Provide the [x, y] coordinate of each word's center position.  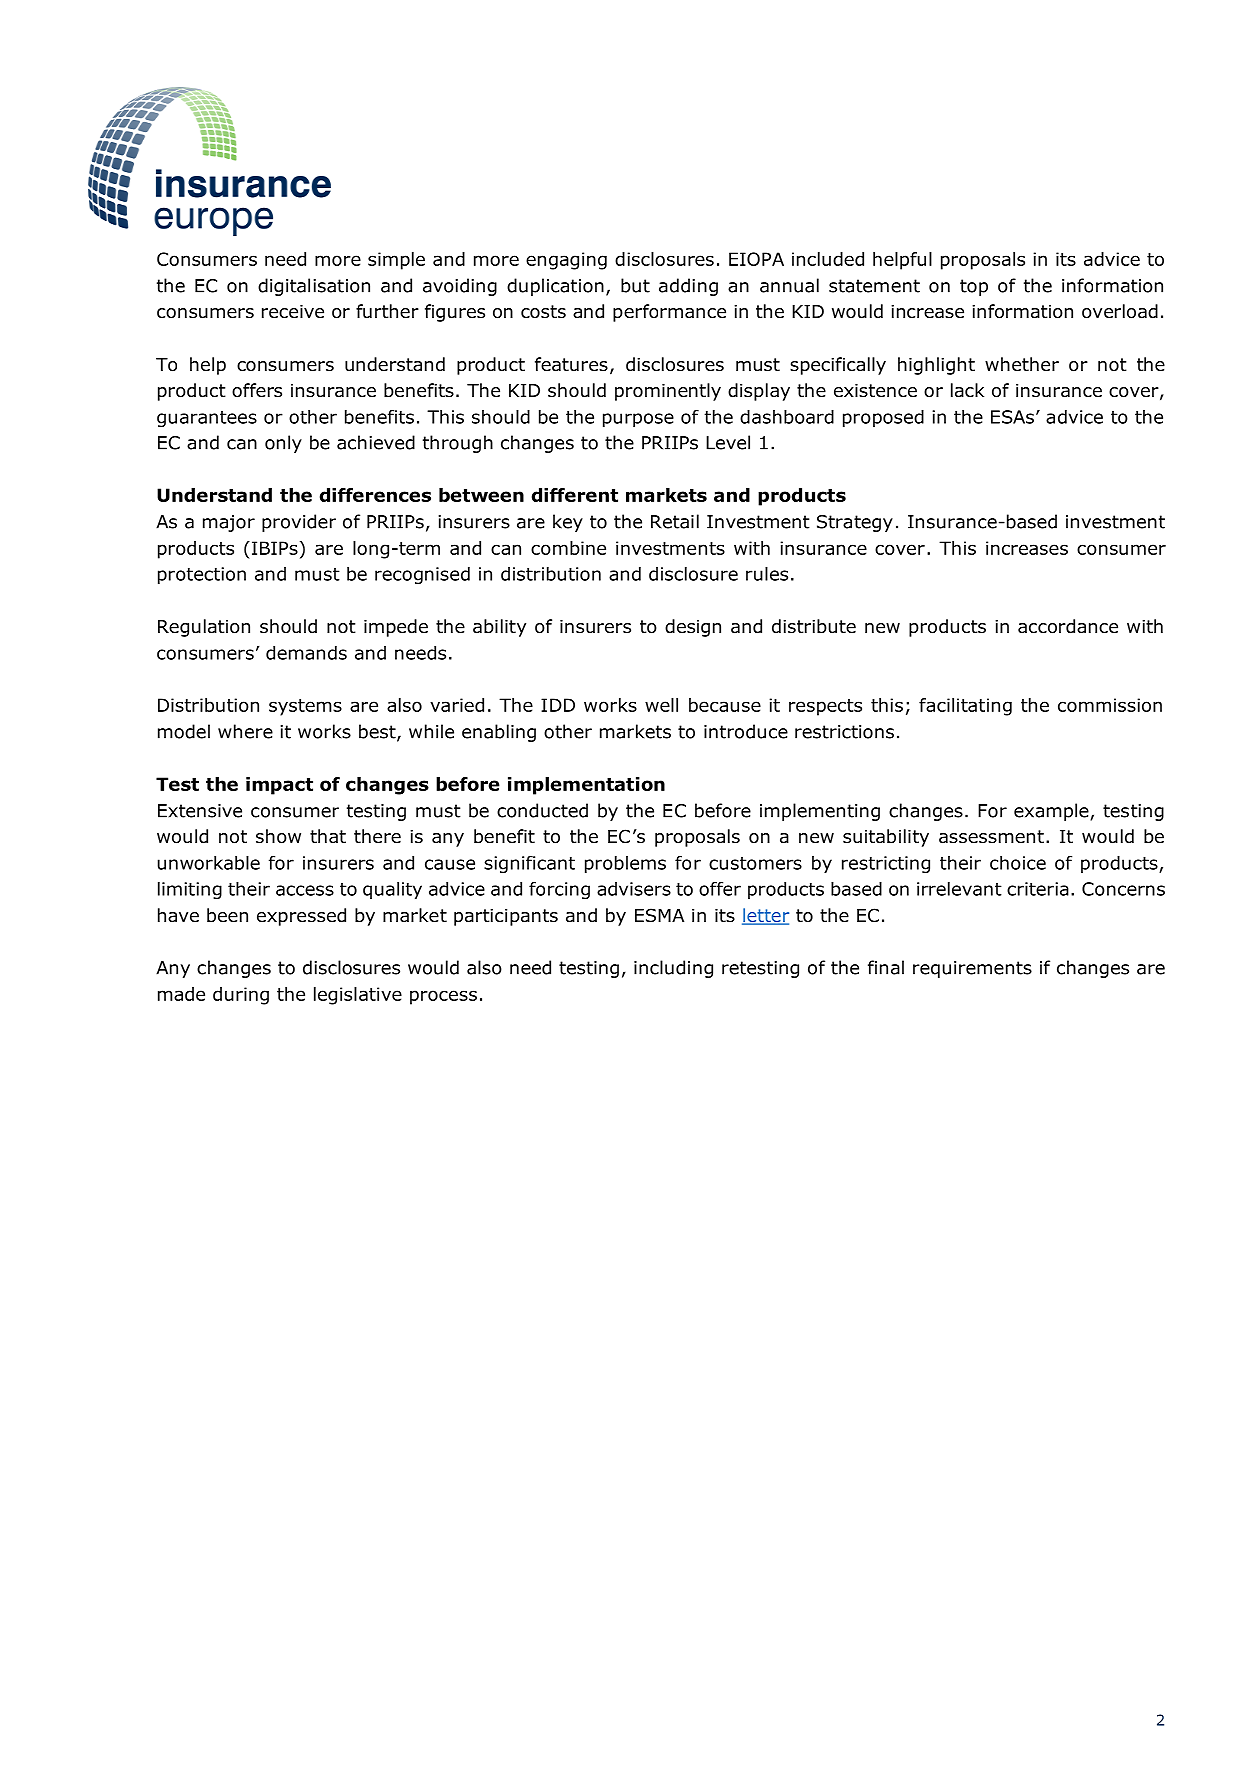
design [693, 628]
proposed [883, 418]
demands [306, 653]
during [241, 996]
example [1052, 812]
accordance [1068, 626]
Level [728, 442]
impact [279, 786]
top [974, 287]
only [283, 444]
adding [688, 287]
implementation [586, 786]
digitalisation [314, 287]
